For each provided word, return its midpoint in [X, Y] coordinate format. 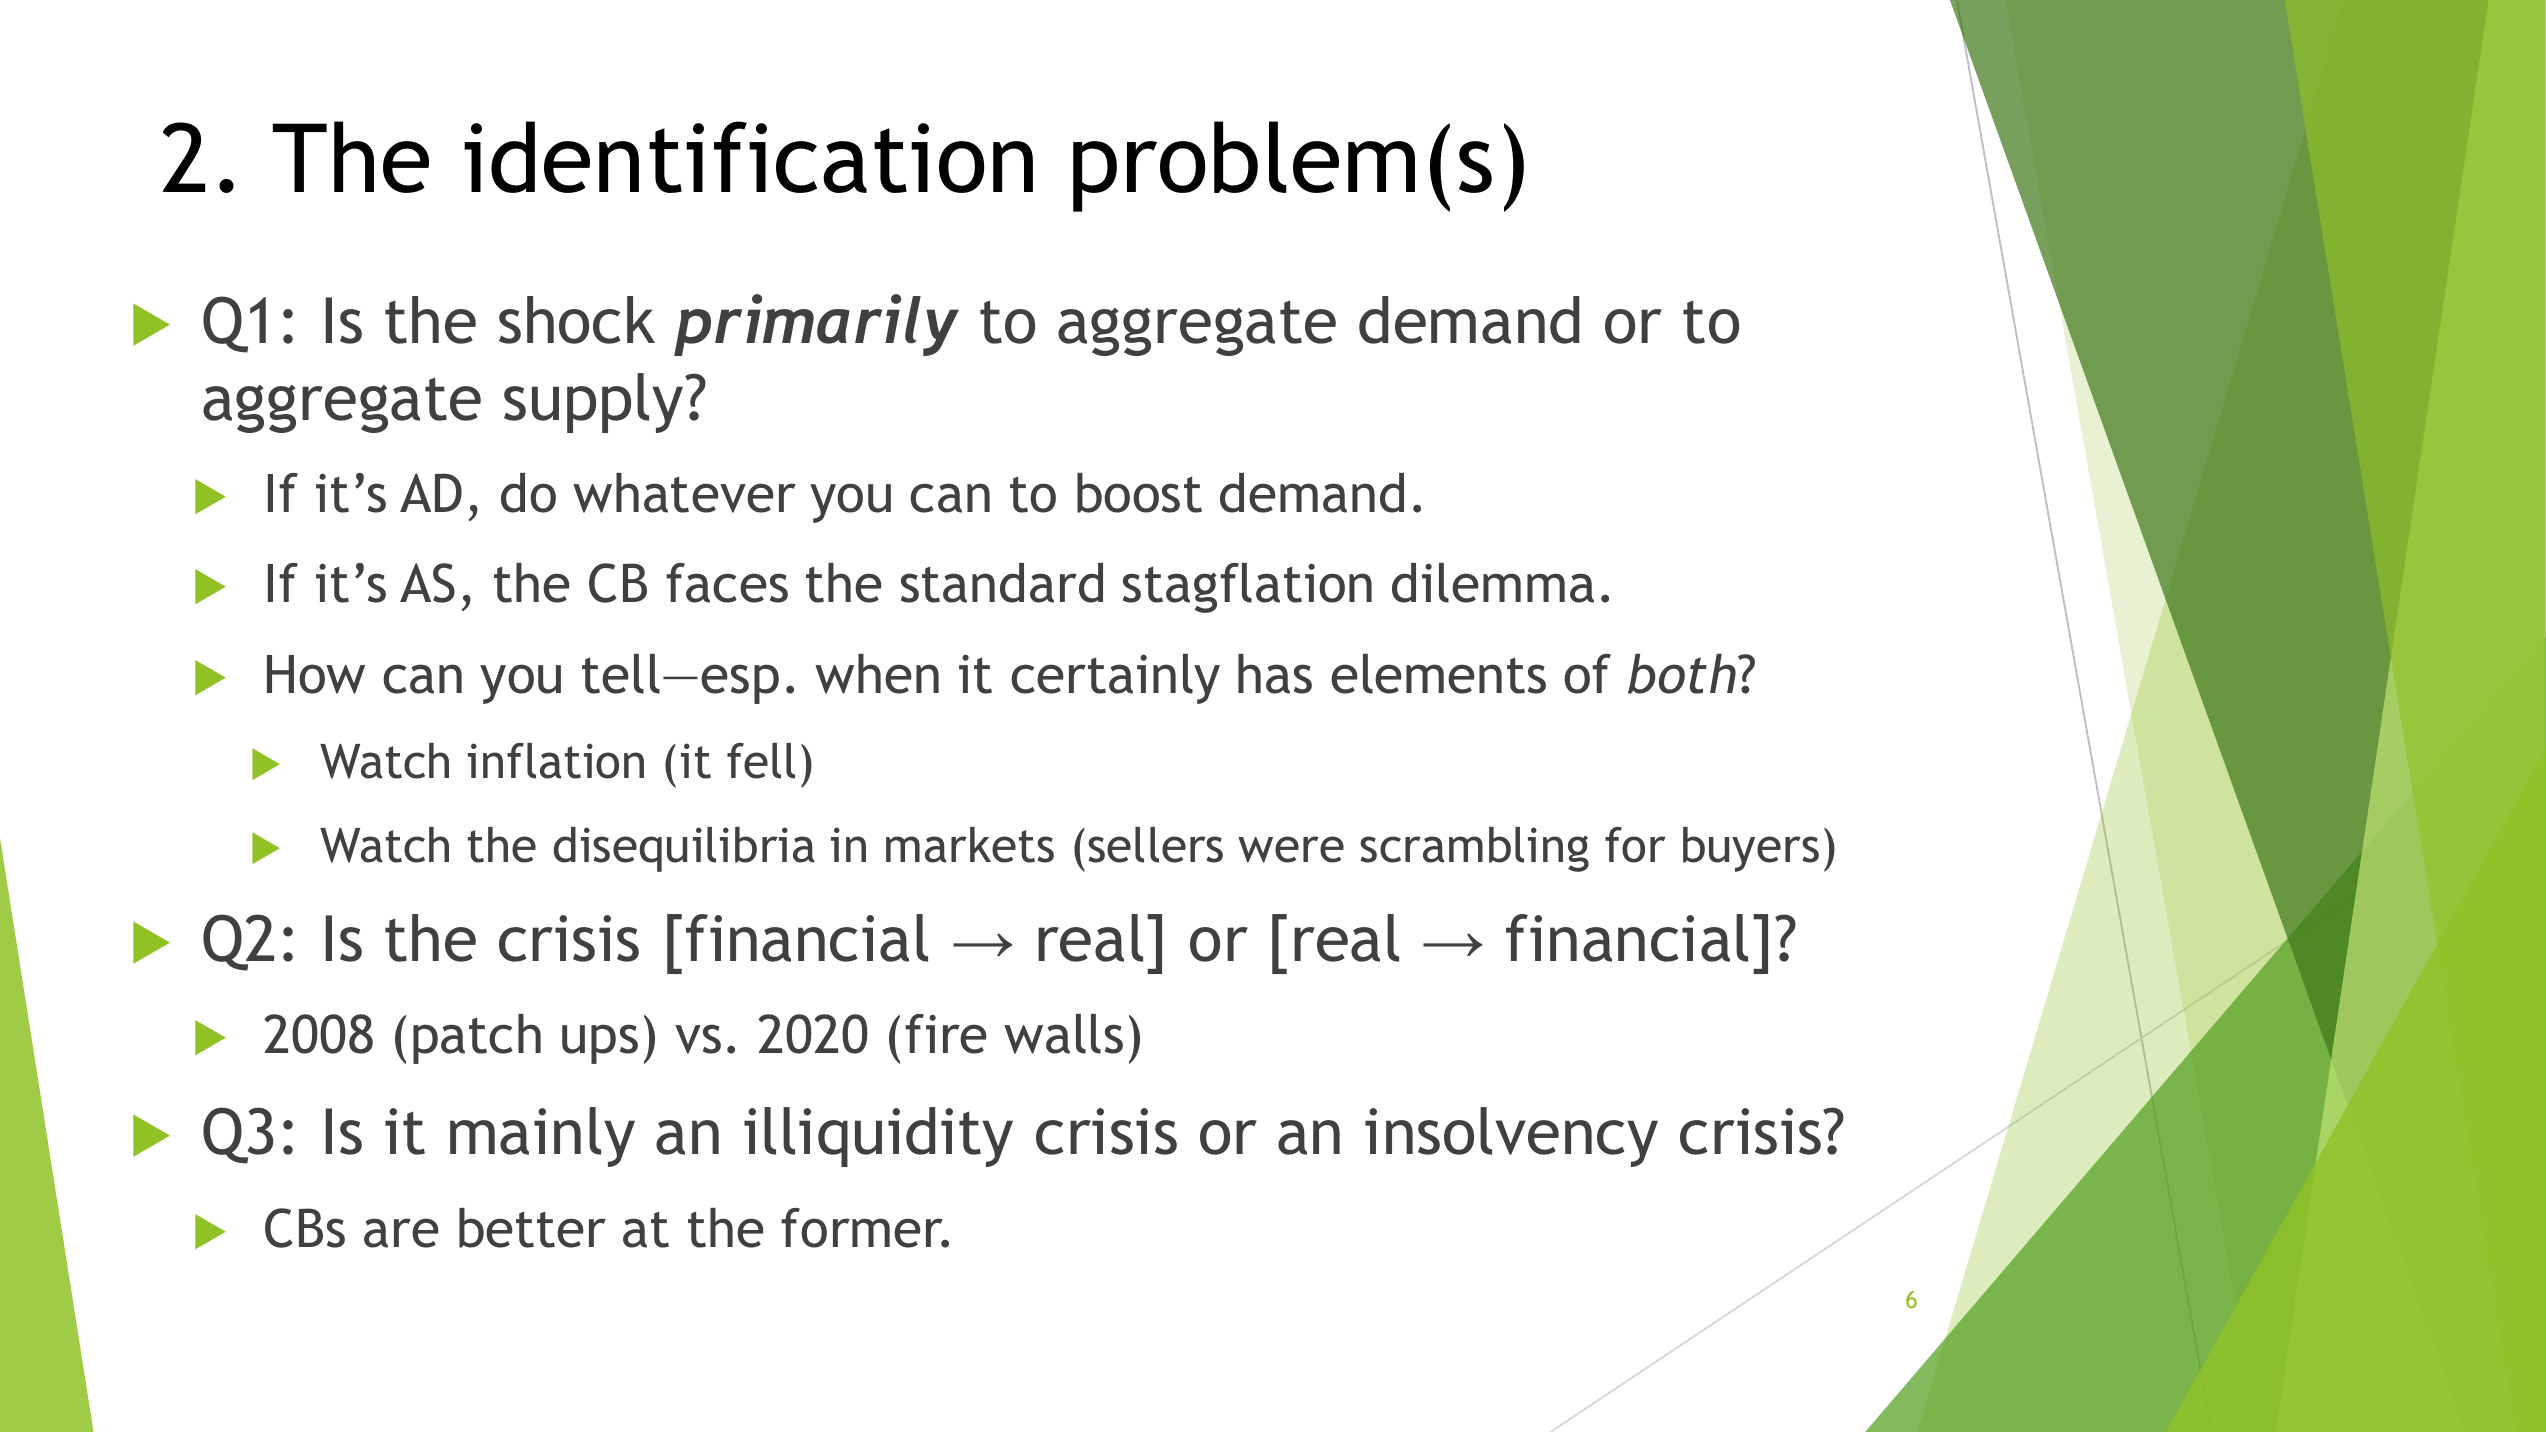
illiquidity [878, 1137]
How [316, 674]
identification [748, 157]
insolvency [1511, 1137]
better [532, 1228]
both [1682, 674]
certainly [1115, 679]
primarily [816, 325]
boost [1139, 493]
